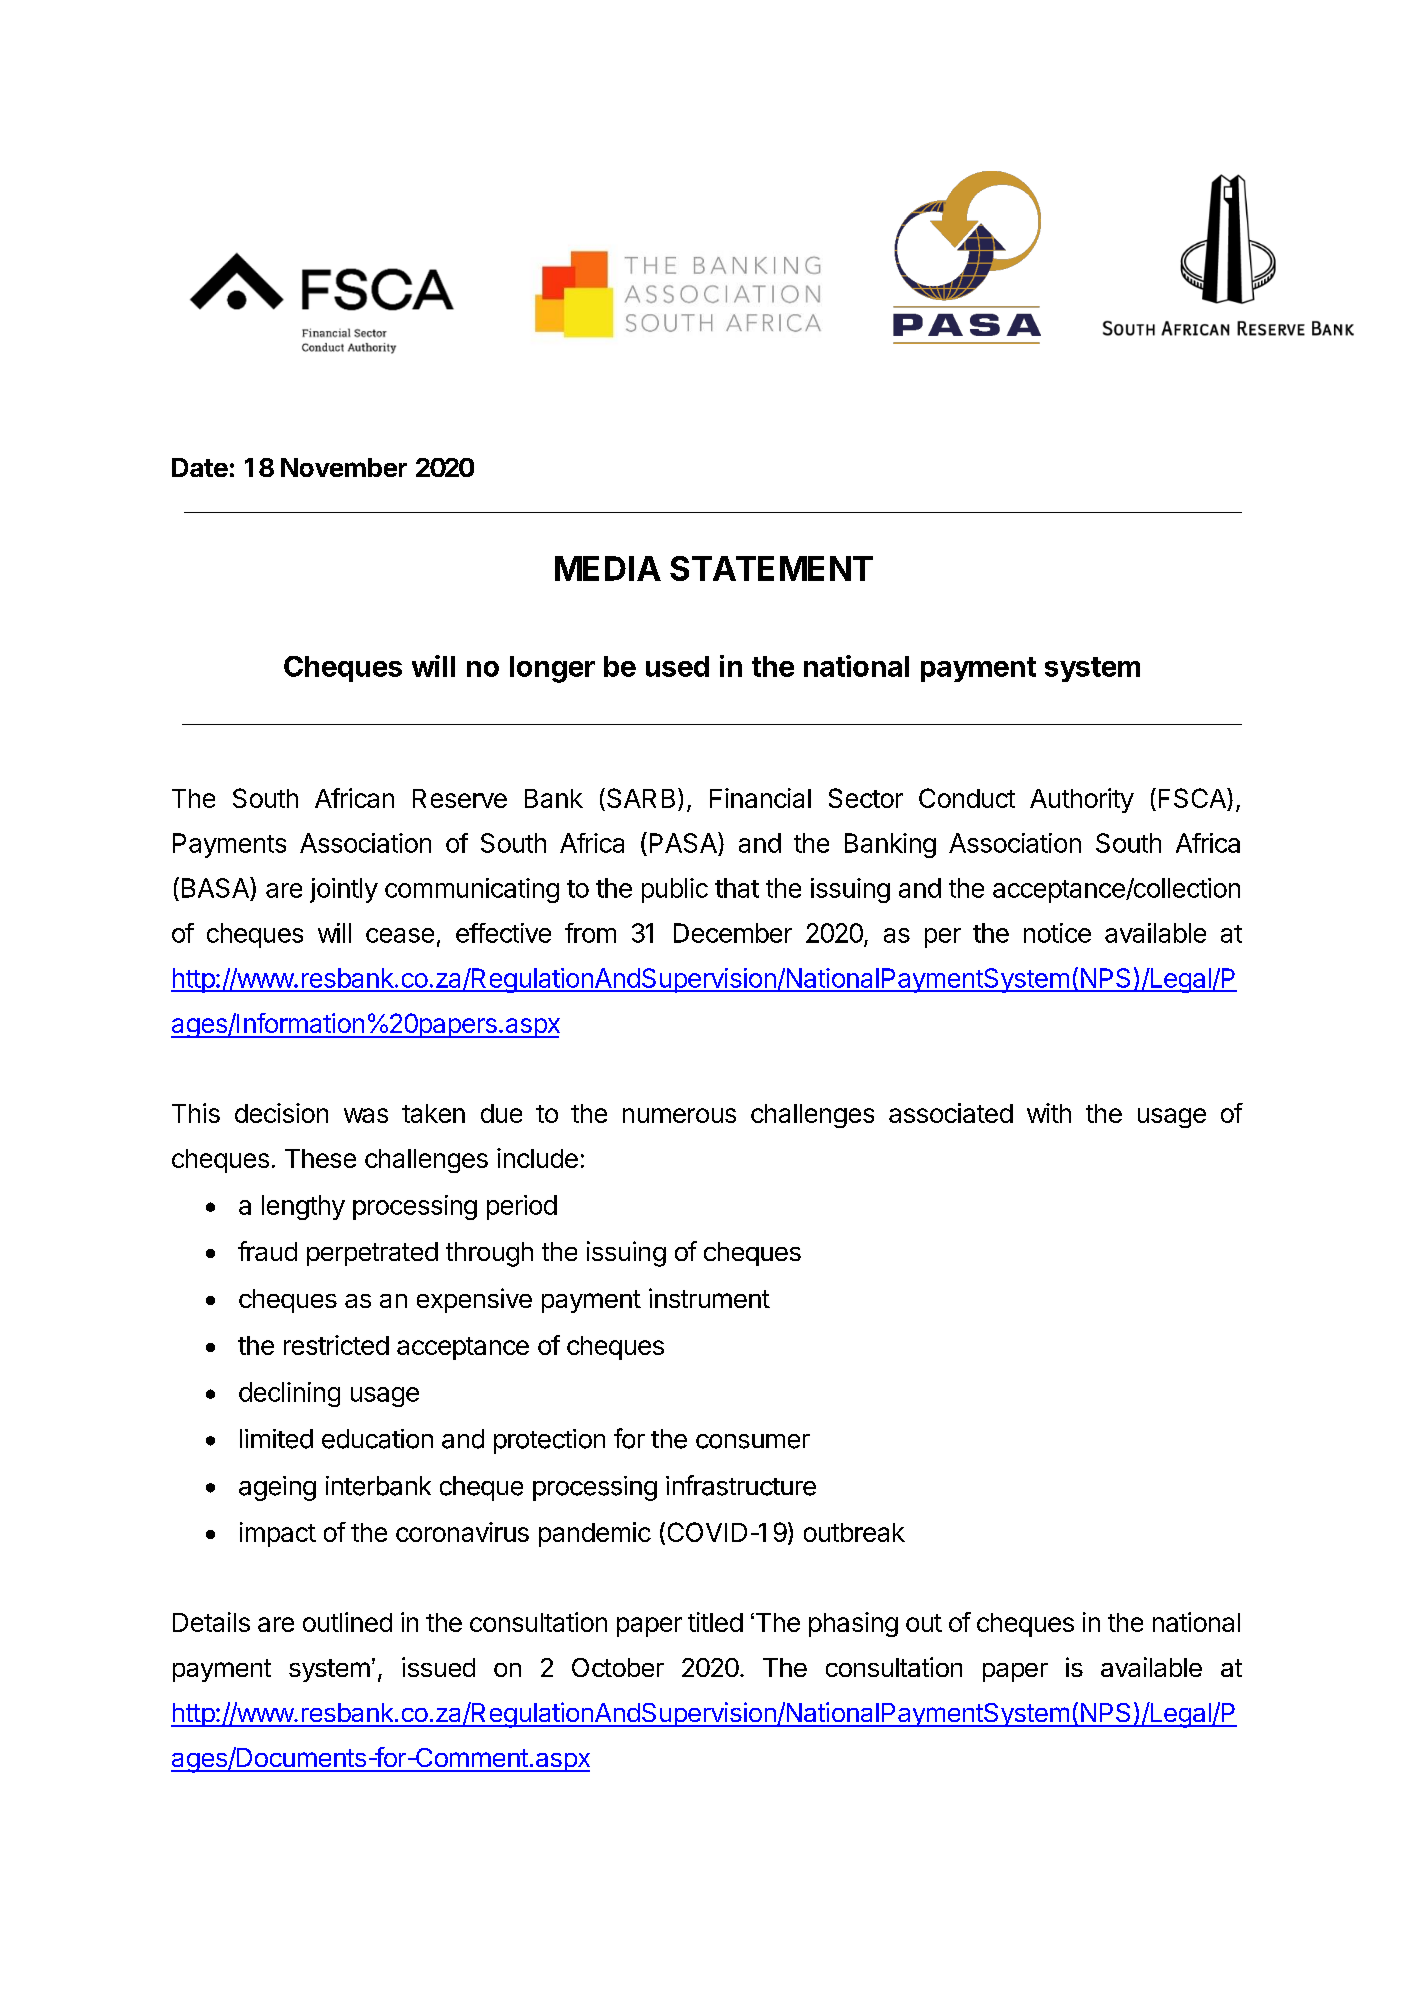 Image resolution: width=1412 pixels, height=1997 pixels. What do you see at coordinates (267, 1251) in the page?
I see `fraud` at bounding box center [267, 1251].
